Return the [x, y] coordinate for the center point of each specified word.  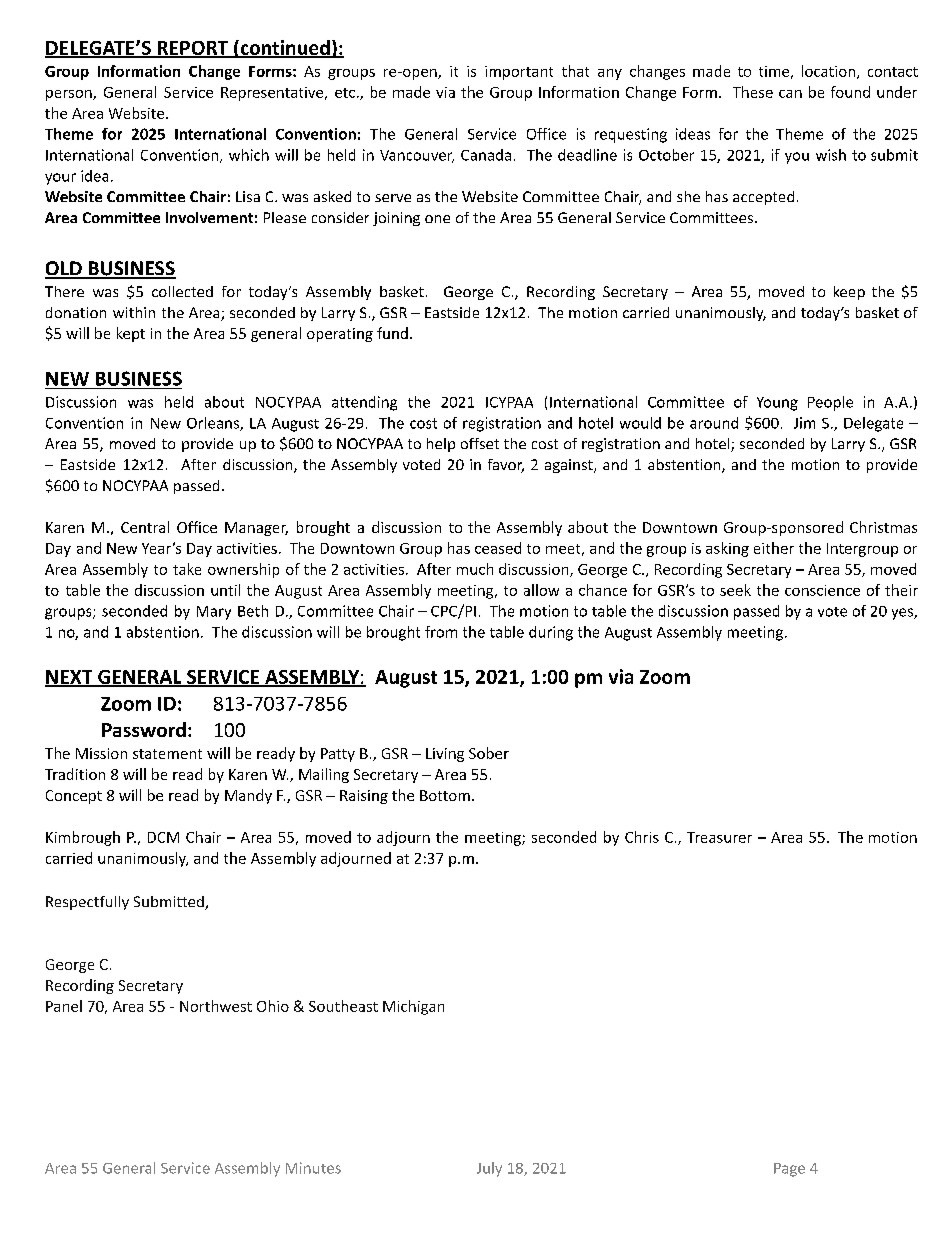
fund [392, 333]
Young [777, 404]
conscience [822, 590]
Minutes [313, 1168]
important [519, 73]
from [441, 632]
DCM [163, 837]
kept [131, 334]
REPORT [193, 49]
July [489, 1169]
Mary [214, 613]
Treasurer [719, 837]
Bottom [445, 795]
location [828, 71]
